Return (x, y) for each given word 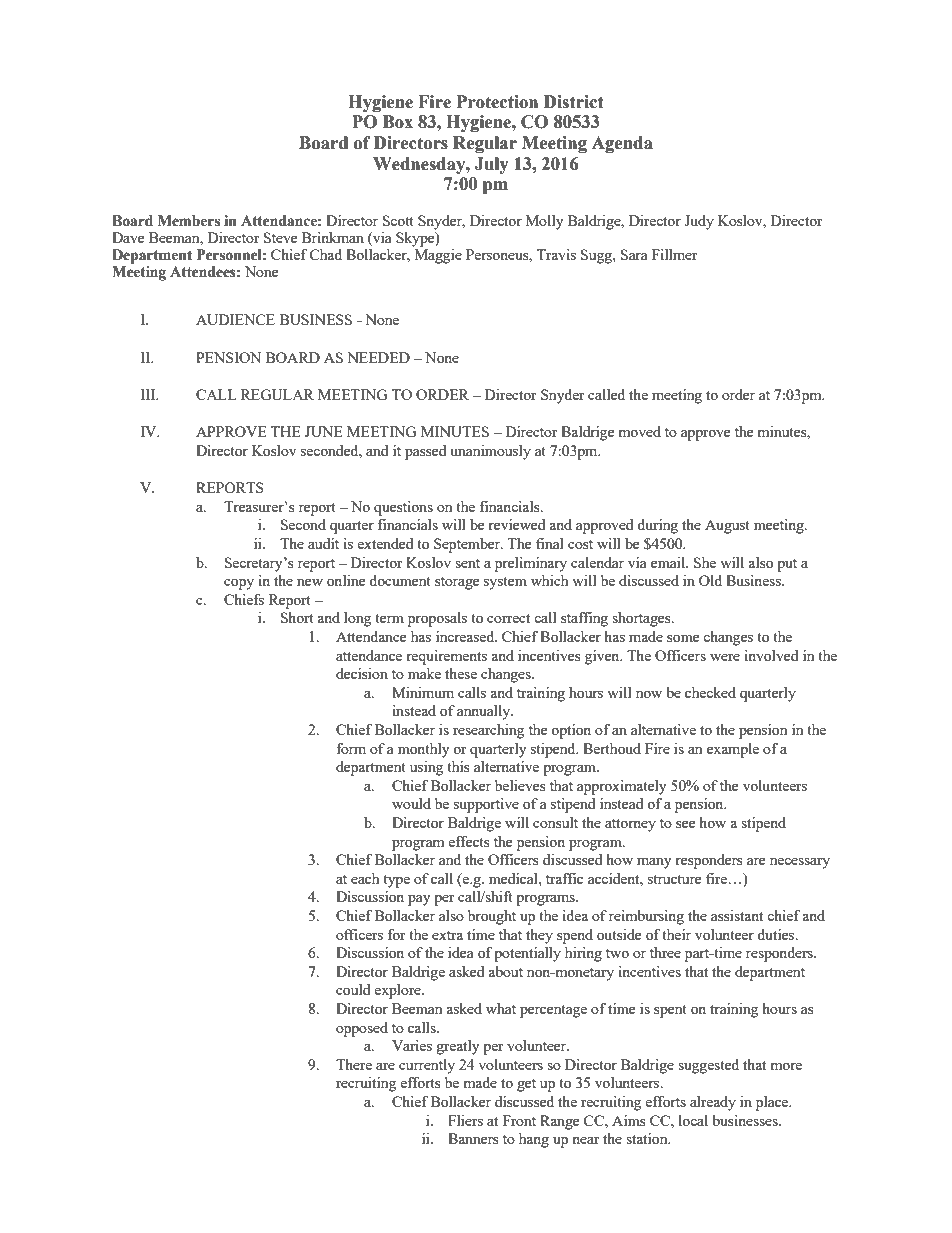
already (713, 1103)
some (683, 638)
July (491, 165)
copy (239, 584)
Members (189, 221)
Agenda (622, 144)
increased (466, 636)
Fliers (465, 1120)
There (354, 1064)
